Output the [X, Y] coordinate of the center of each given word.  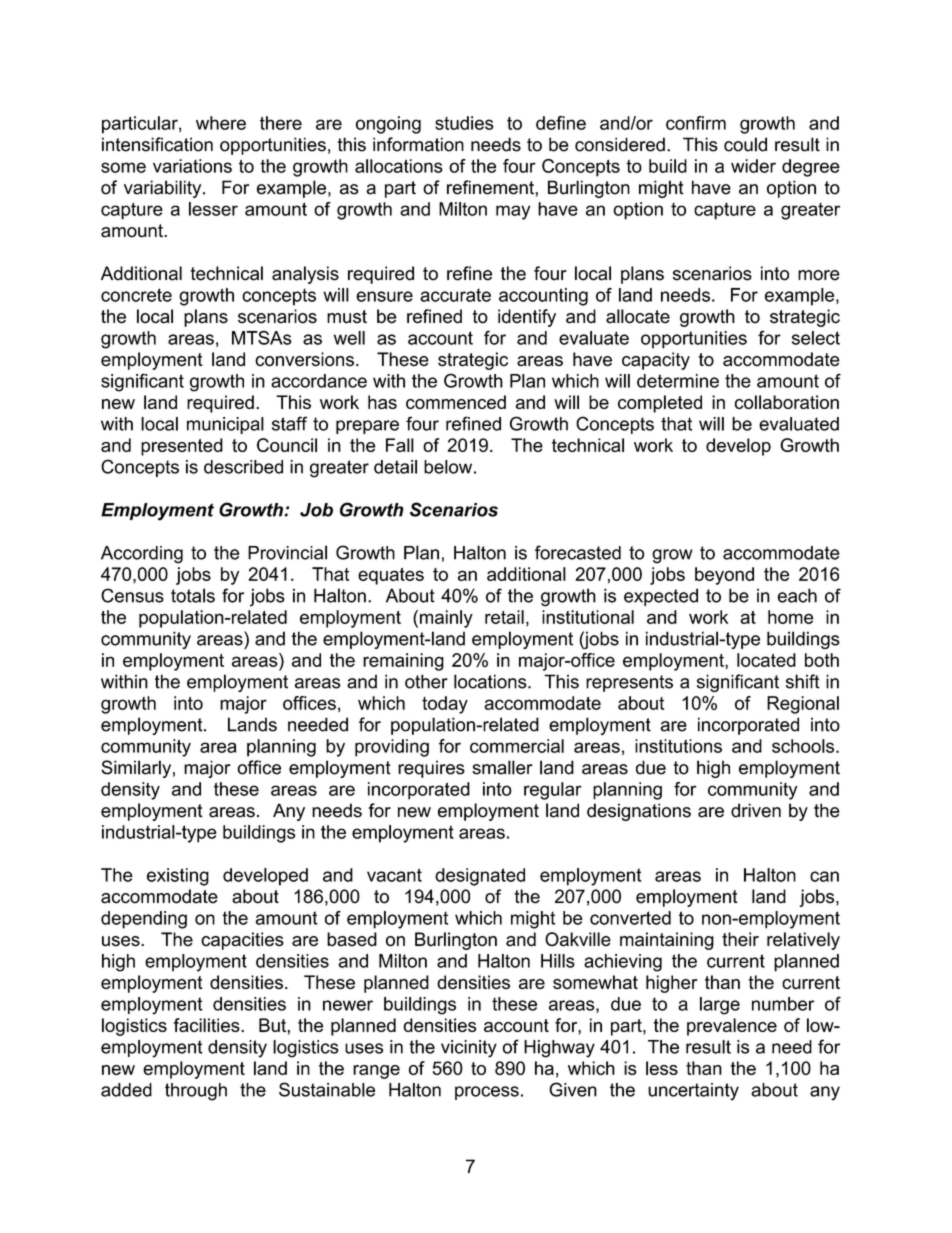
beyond [724, 576]
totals [193, 595]
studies [464, 123]
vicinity [469, 1049]
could [745, 144]
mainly [446, 619]
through [196, 1092]
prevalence [732, 1027]
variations [192, 166]
